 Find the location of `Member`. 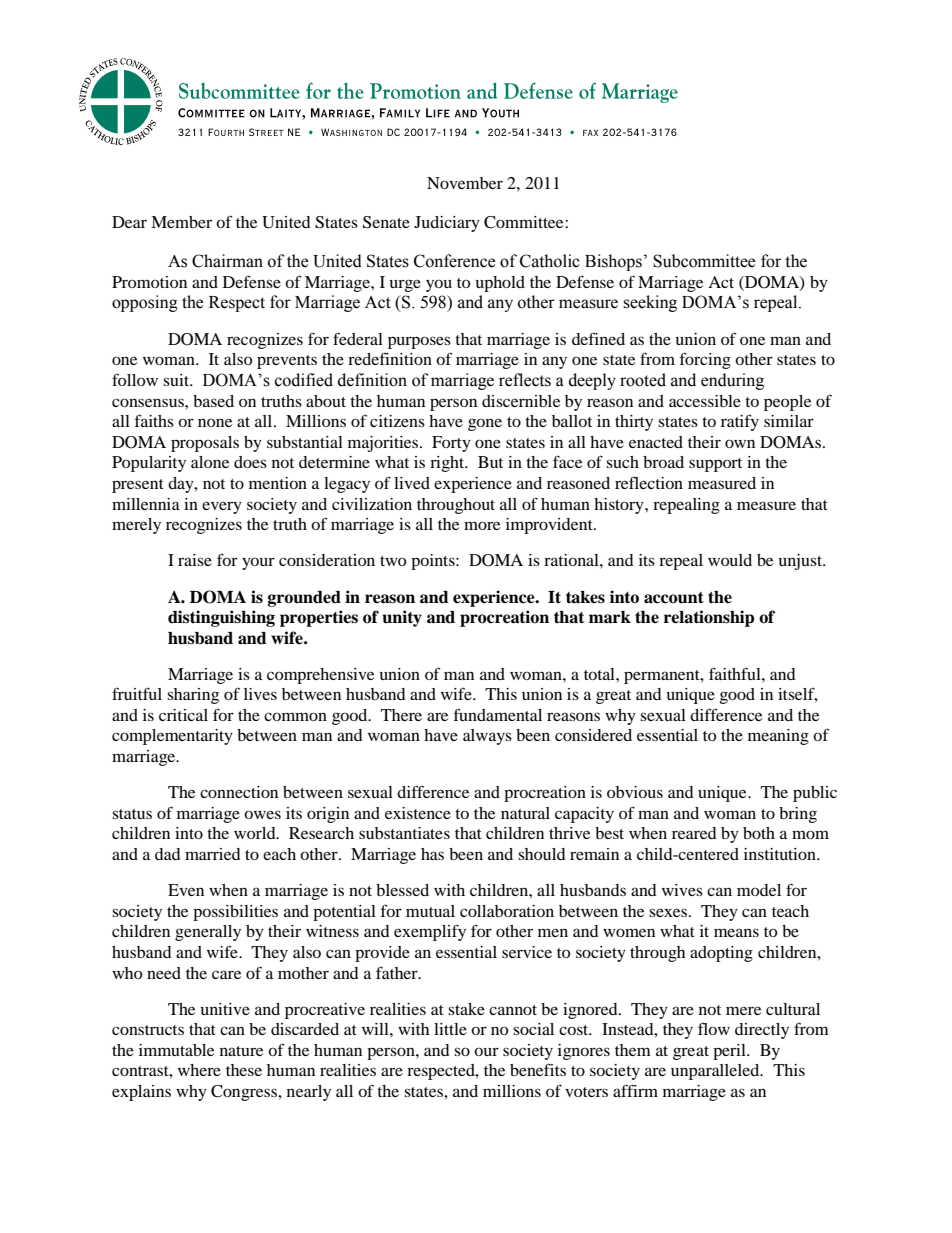

Member is located at coordinates (181, 222).
